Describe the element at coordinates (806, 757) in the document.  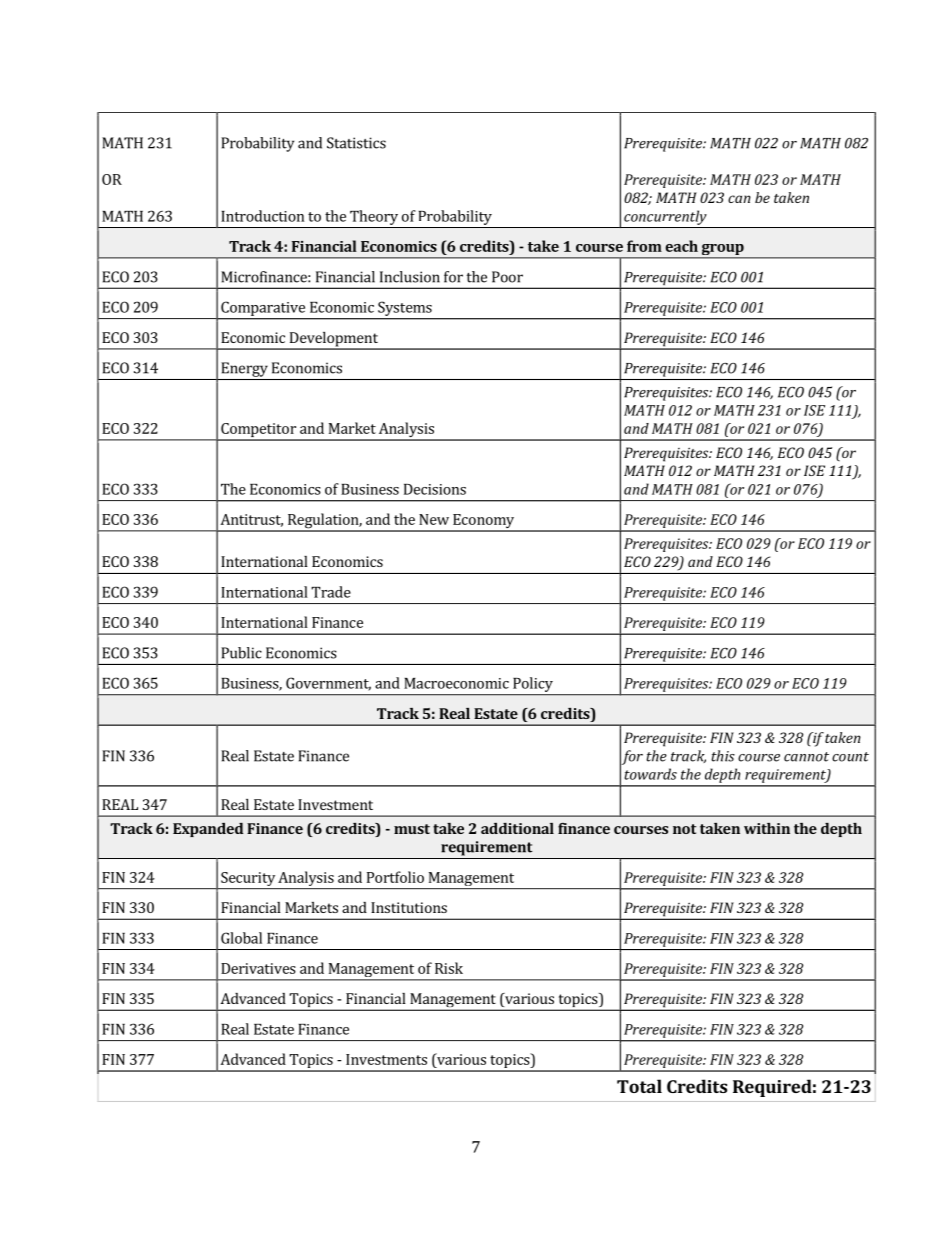
I see `cannot` at that location.
